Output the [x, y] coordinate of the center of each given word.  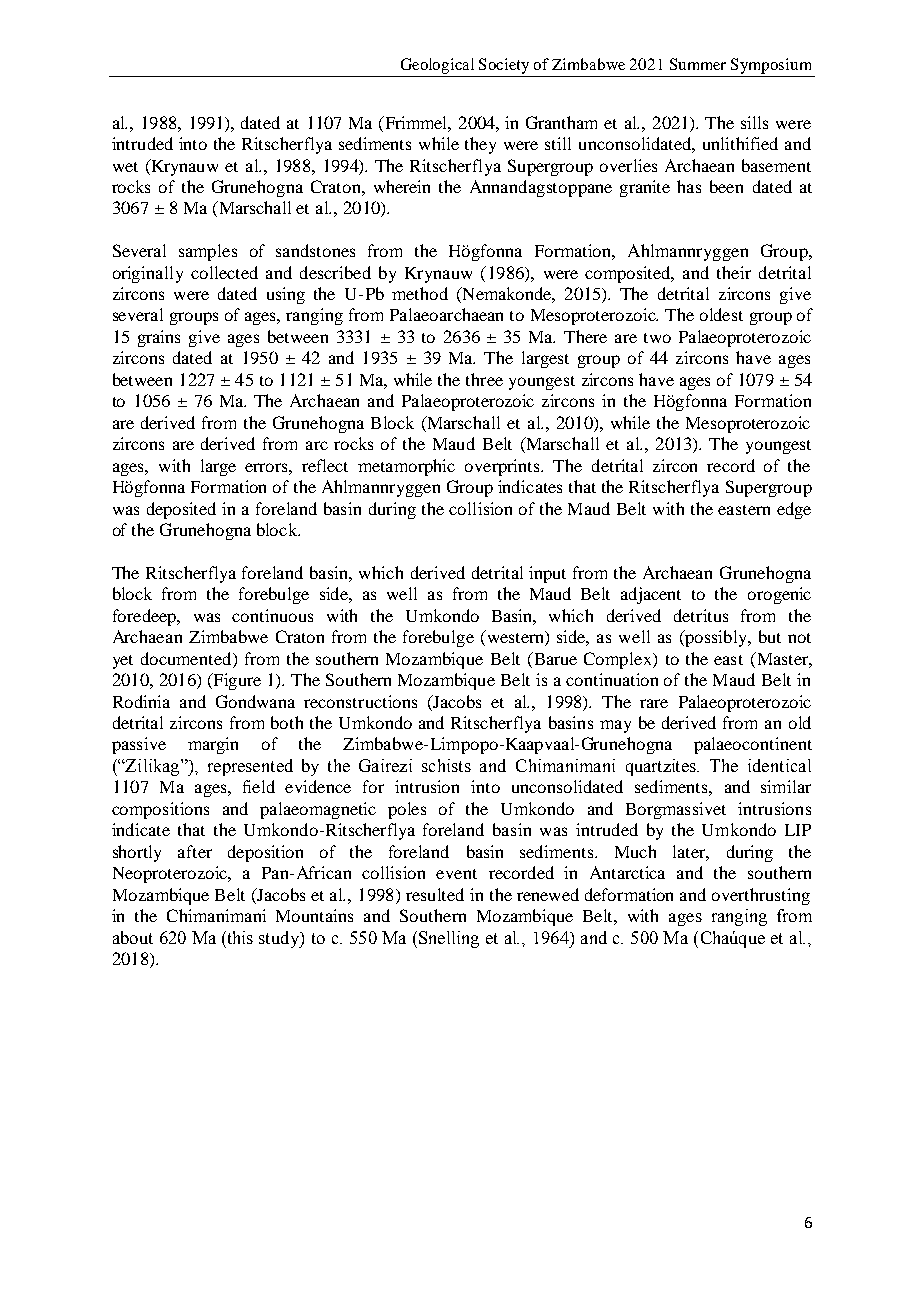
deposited [181, 510]
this [239, 937]
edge [794, 510]
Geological [437, 66]
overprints [504, 467]
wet [125, 167]
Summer [698, 64]
